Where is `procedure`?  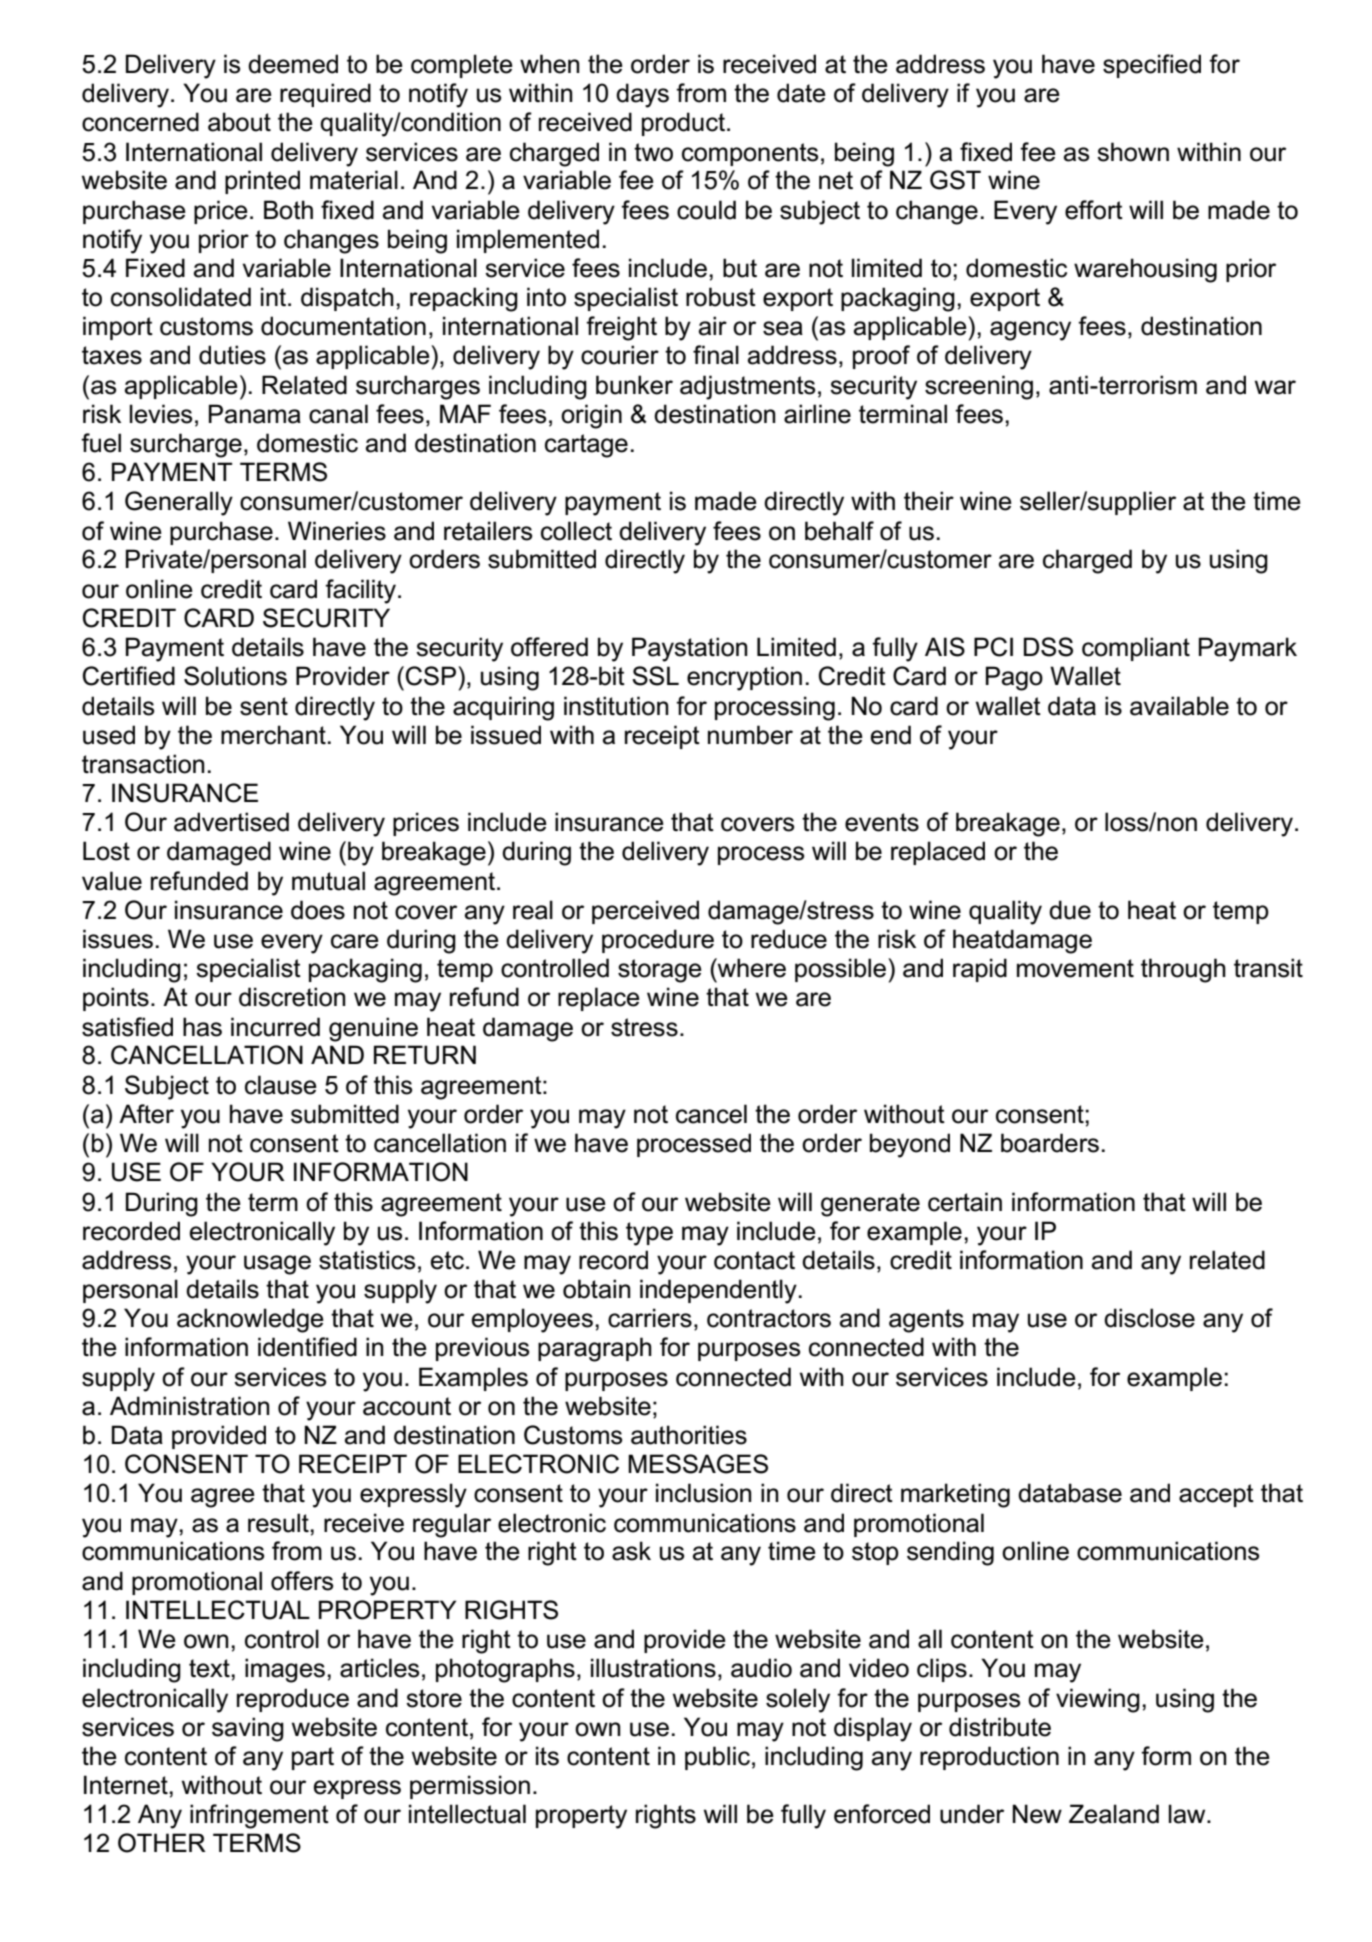 procedure is located at coordinates (658, 941).
